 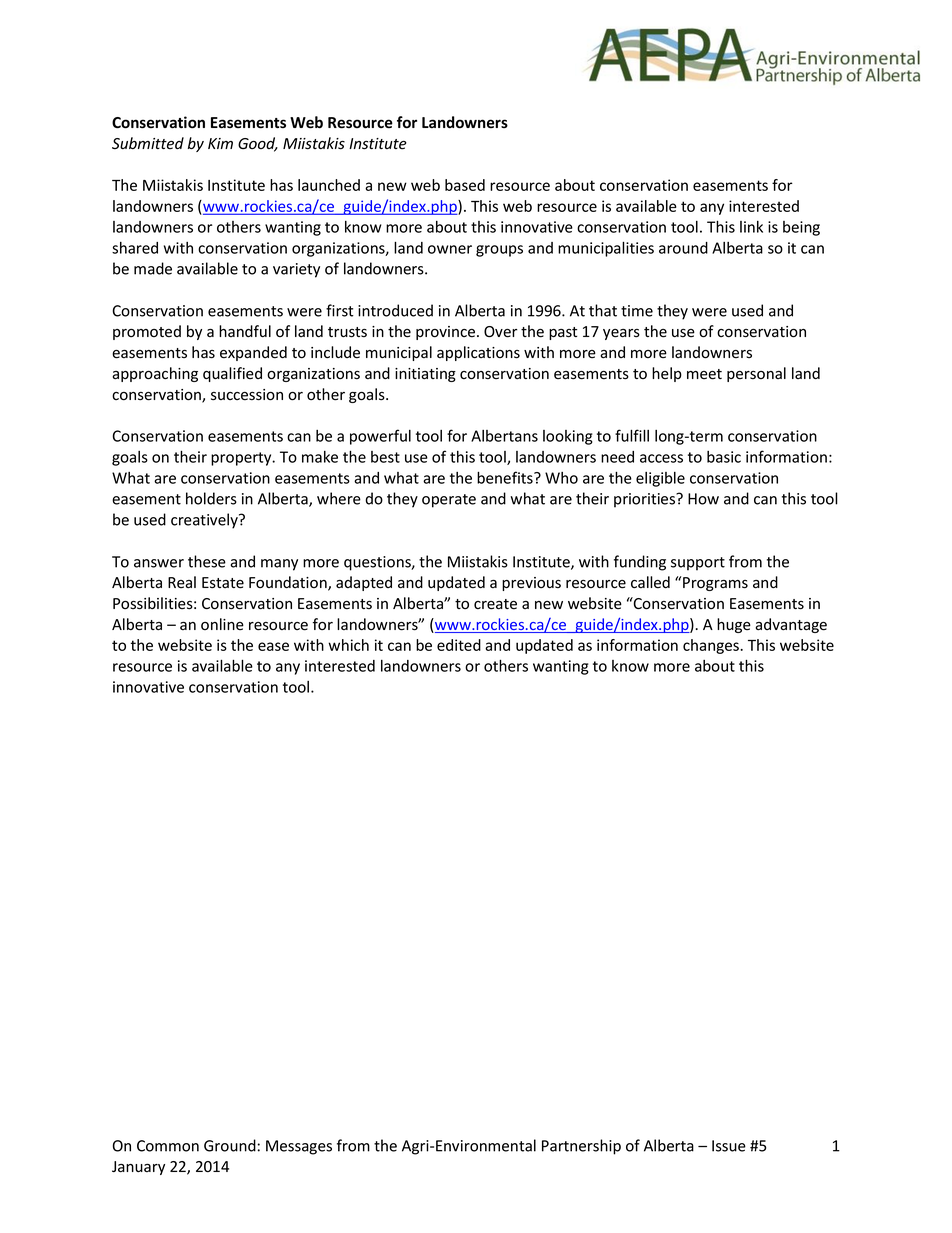 I want to click on Partnership, so click(x=581, y=1147).
